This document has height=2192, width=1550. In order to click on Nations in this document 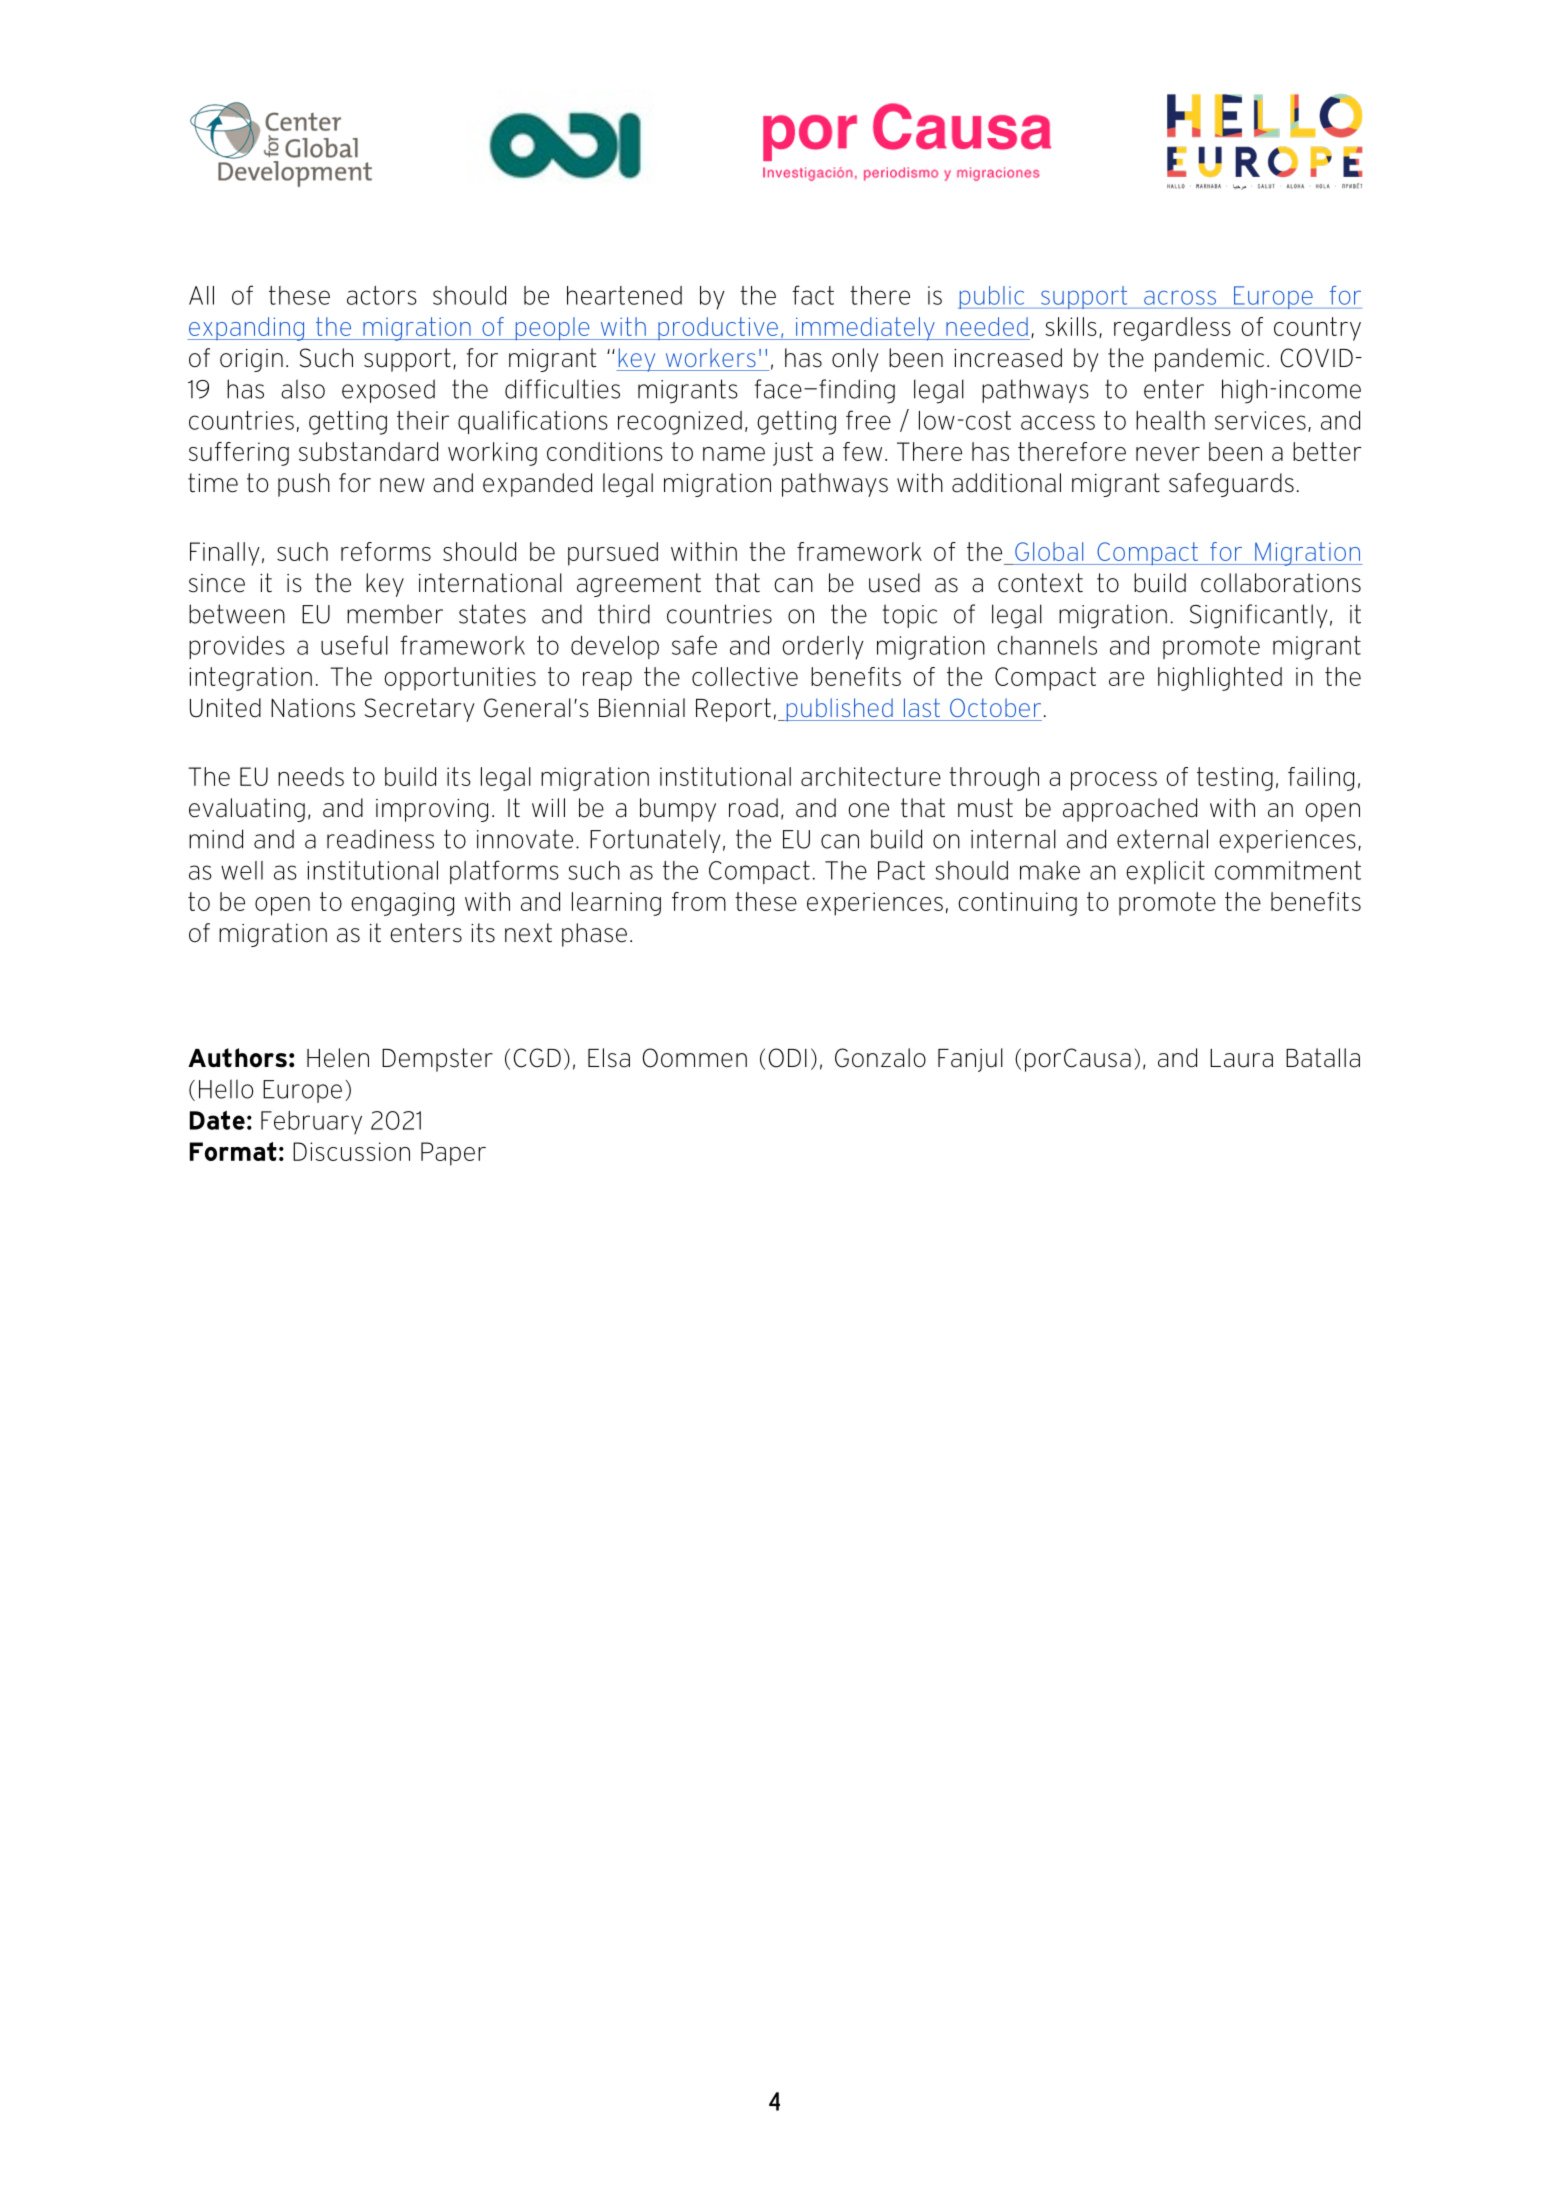, I will do `click(313, 708)`.
